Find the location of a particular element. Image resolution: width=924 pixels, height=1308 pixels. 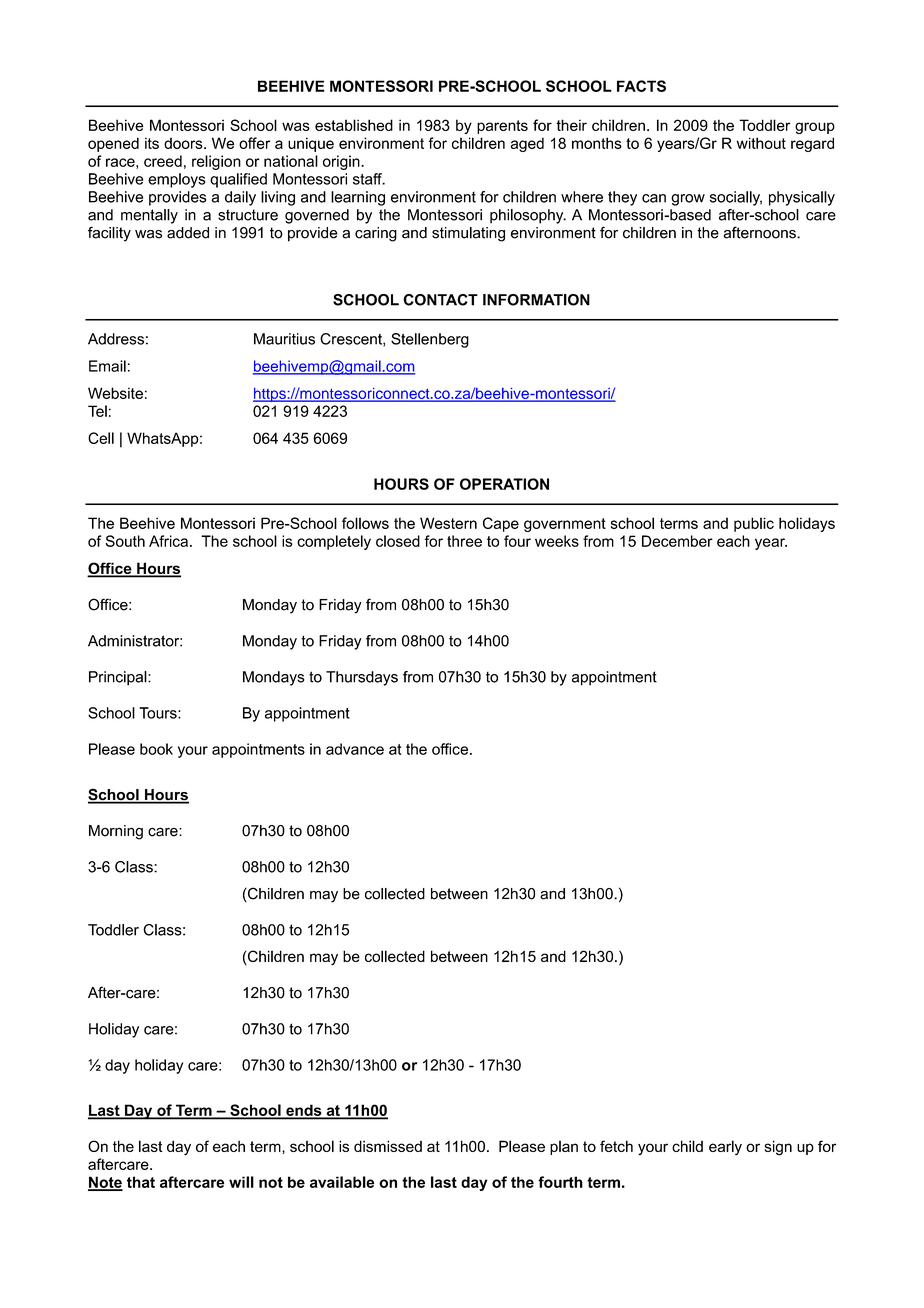

Website is located at coordinates (115, 393).
